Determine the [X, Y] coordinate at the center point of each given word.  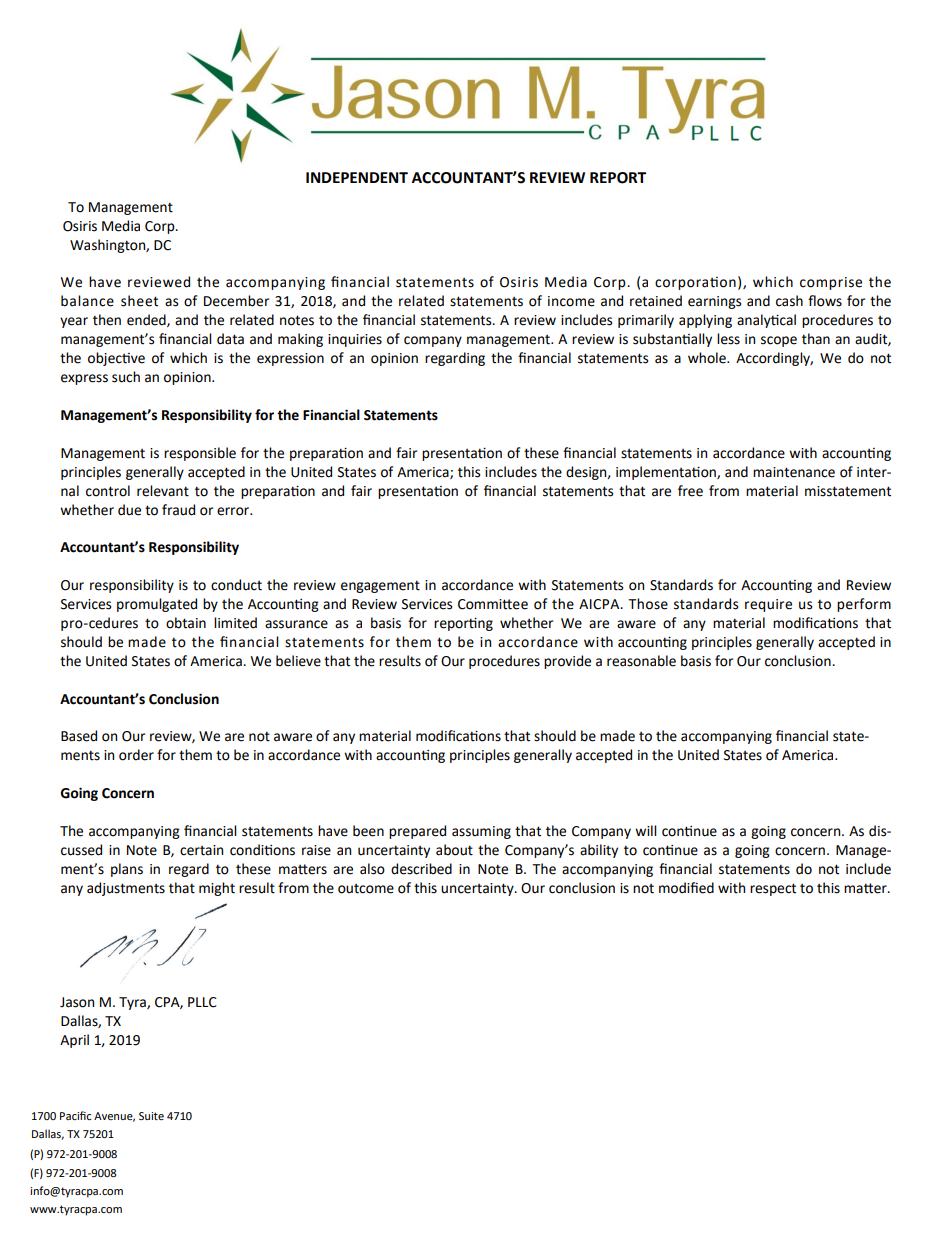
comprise [831, 283]
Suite [151, 1116]
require [768, 605]
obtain [186, 623]
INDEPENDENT [357, 177]
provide [567, 662]
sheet [139, 301]
